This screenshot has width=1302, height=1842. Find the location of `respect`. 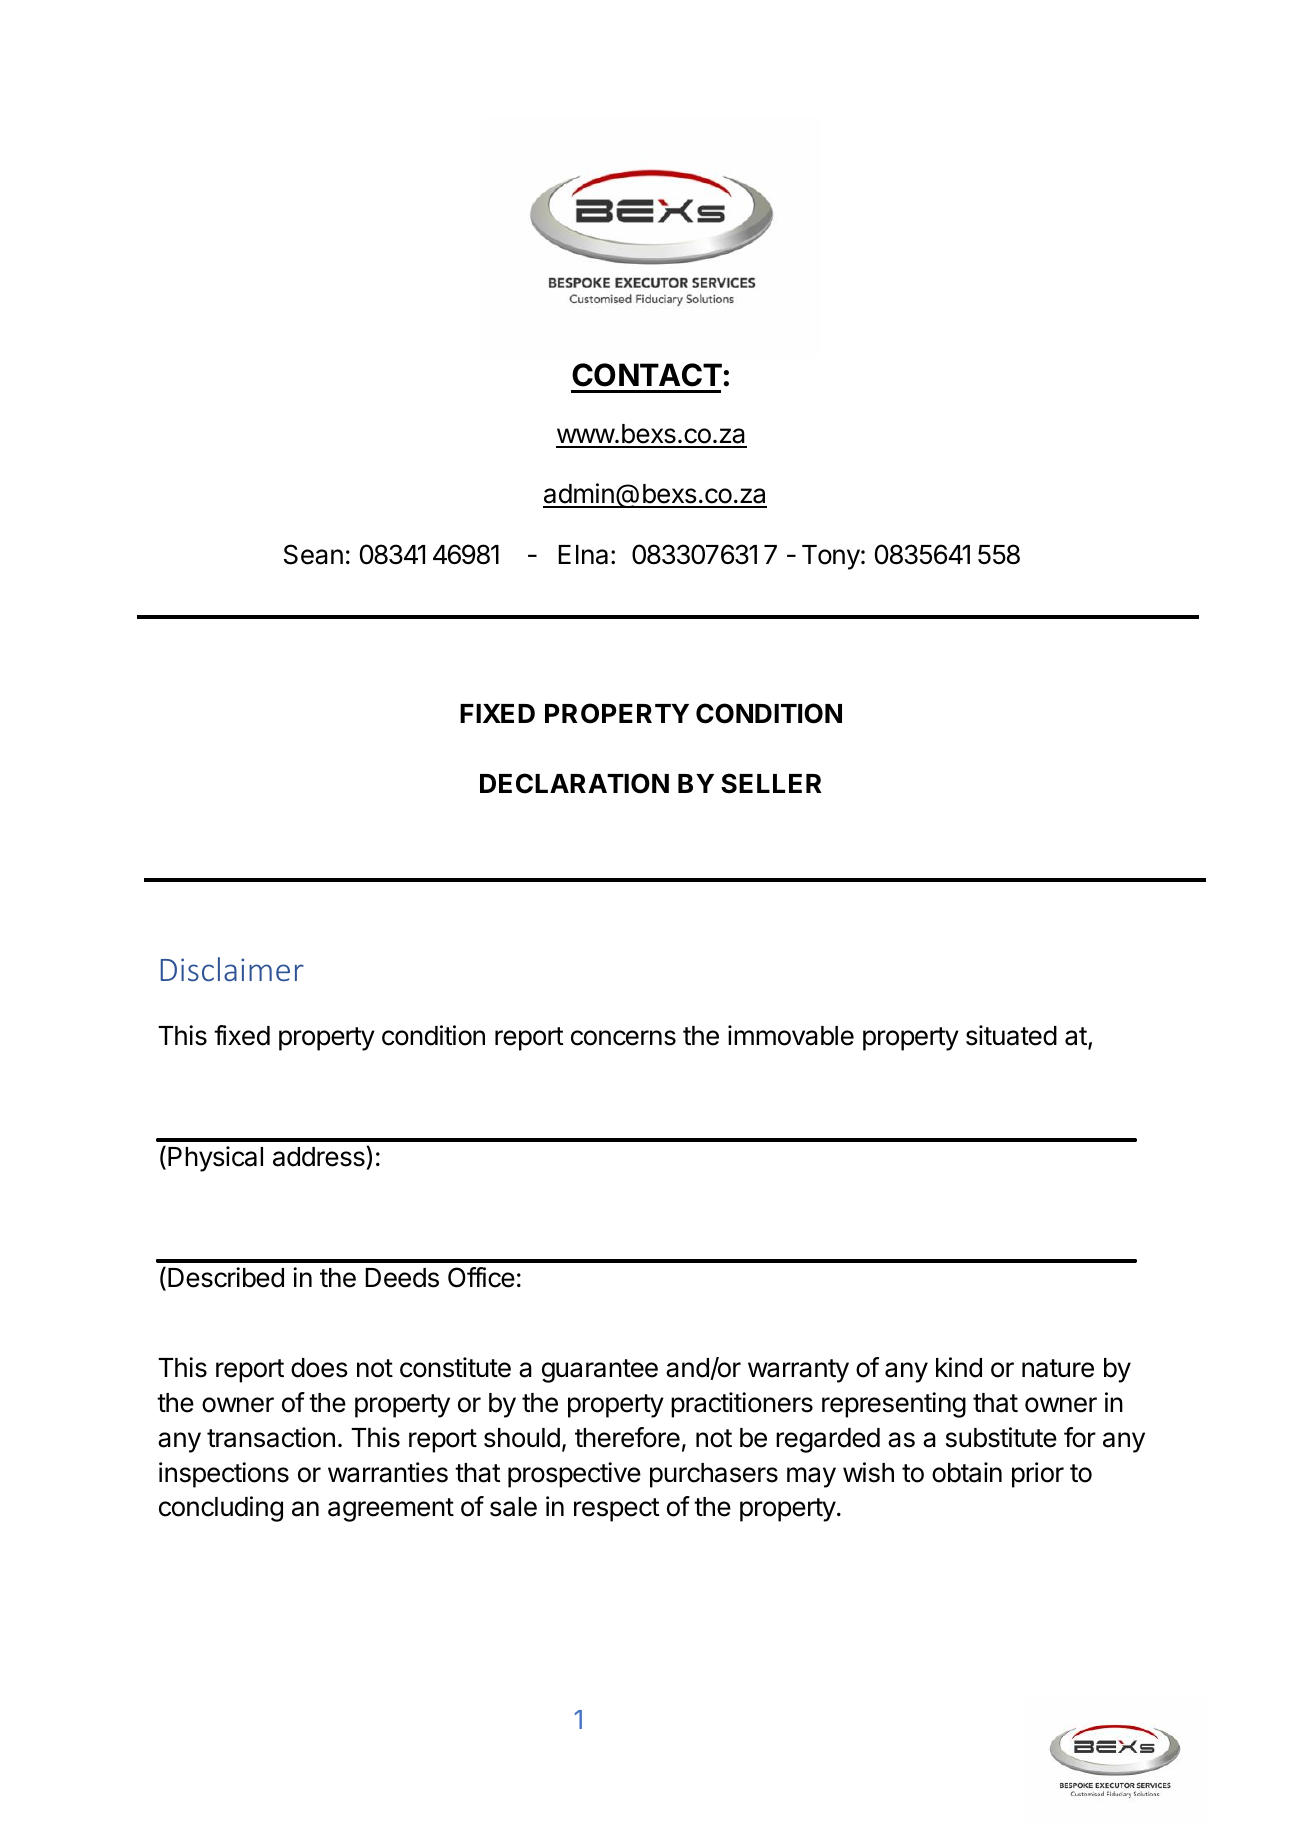

respect is located at coordinates (616, 1510).
